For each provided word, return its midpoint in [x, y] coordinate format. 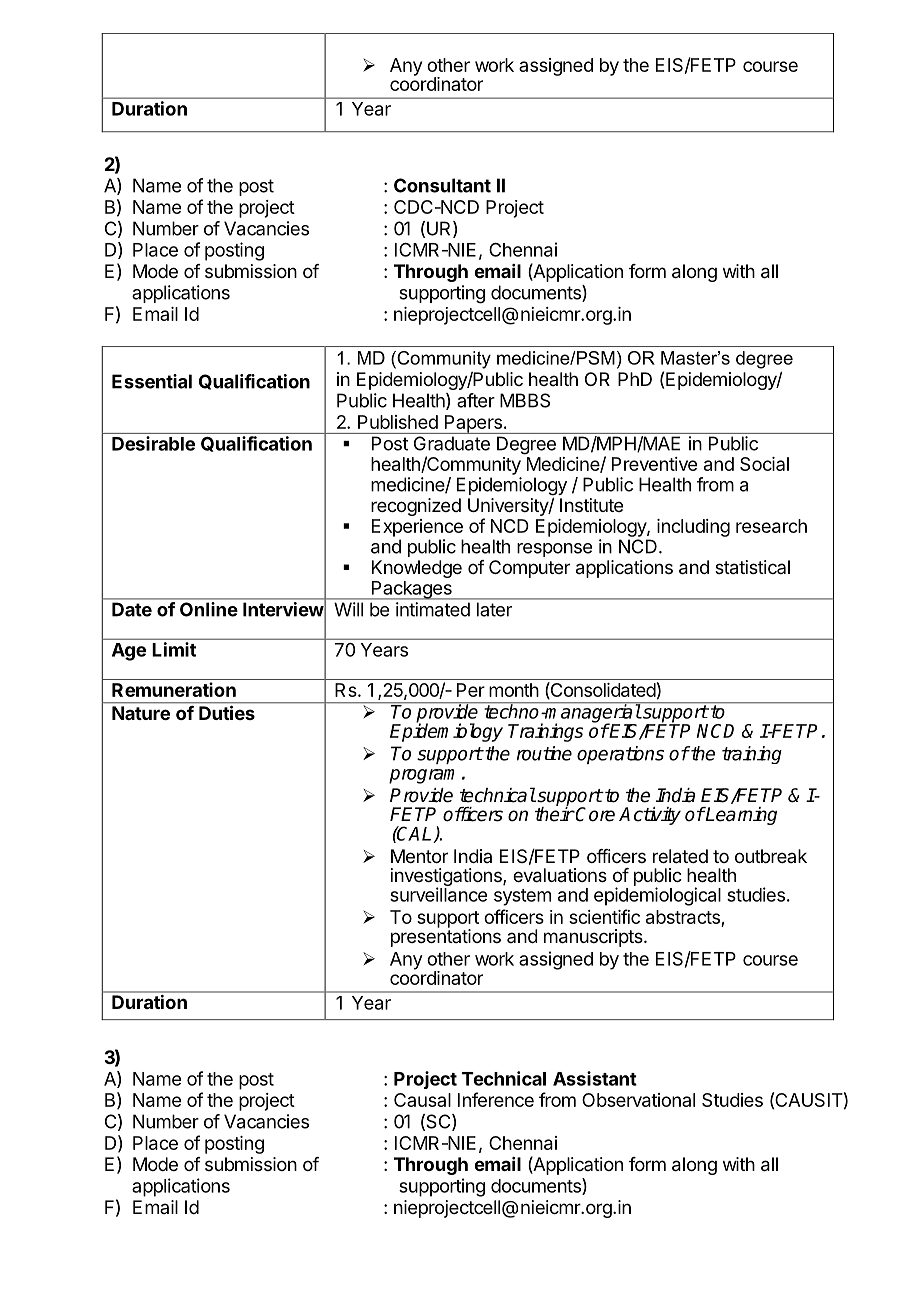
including [693, 528]
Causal [422, 1100]
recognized [416, 507]
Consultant [442, 185]
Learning [740, 816]
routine [544, 753]
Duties [227, 713]
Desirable [153, 443]
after [476, 400]
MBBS [525, 400]
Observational [638, 1100]
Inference [496, 1099]
